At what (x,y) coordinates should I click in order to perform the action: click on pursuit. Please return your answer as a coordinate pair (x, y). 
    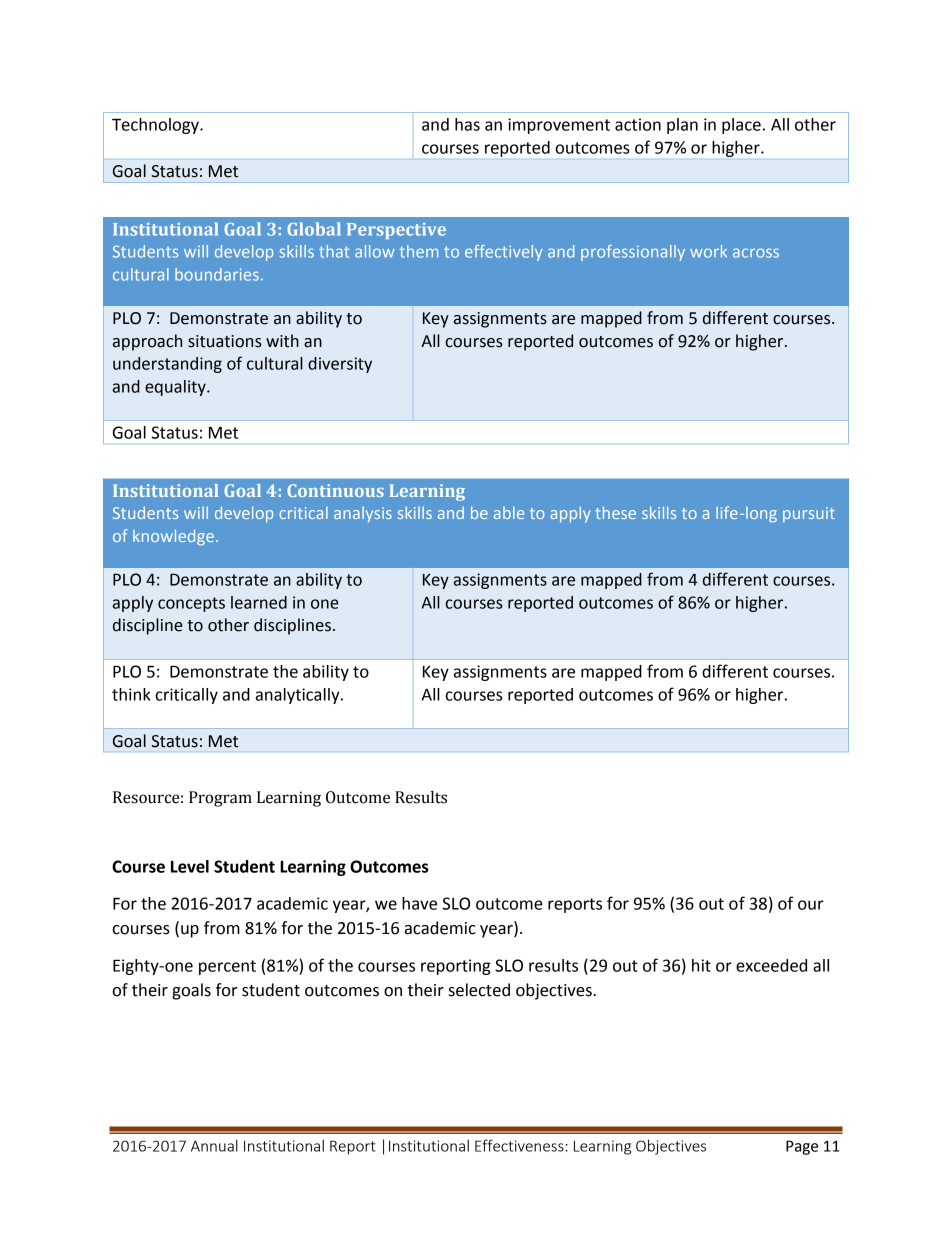
    Looking at the image, I should click on (809, 514).
